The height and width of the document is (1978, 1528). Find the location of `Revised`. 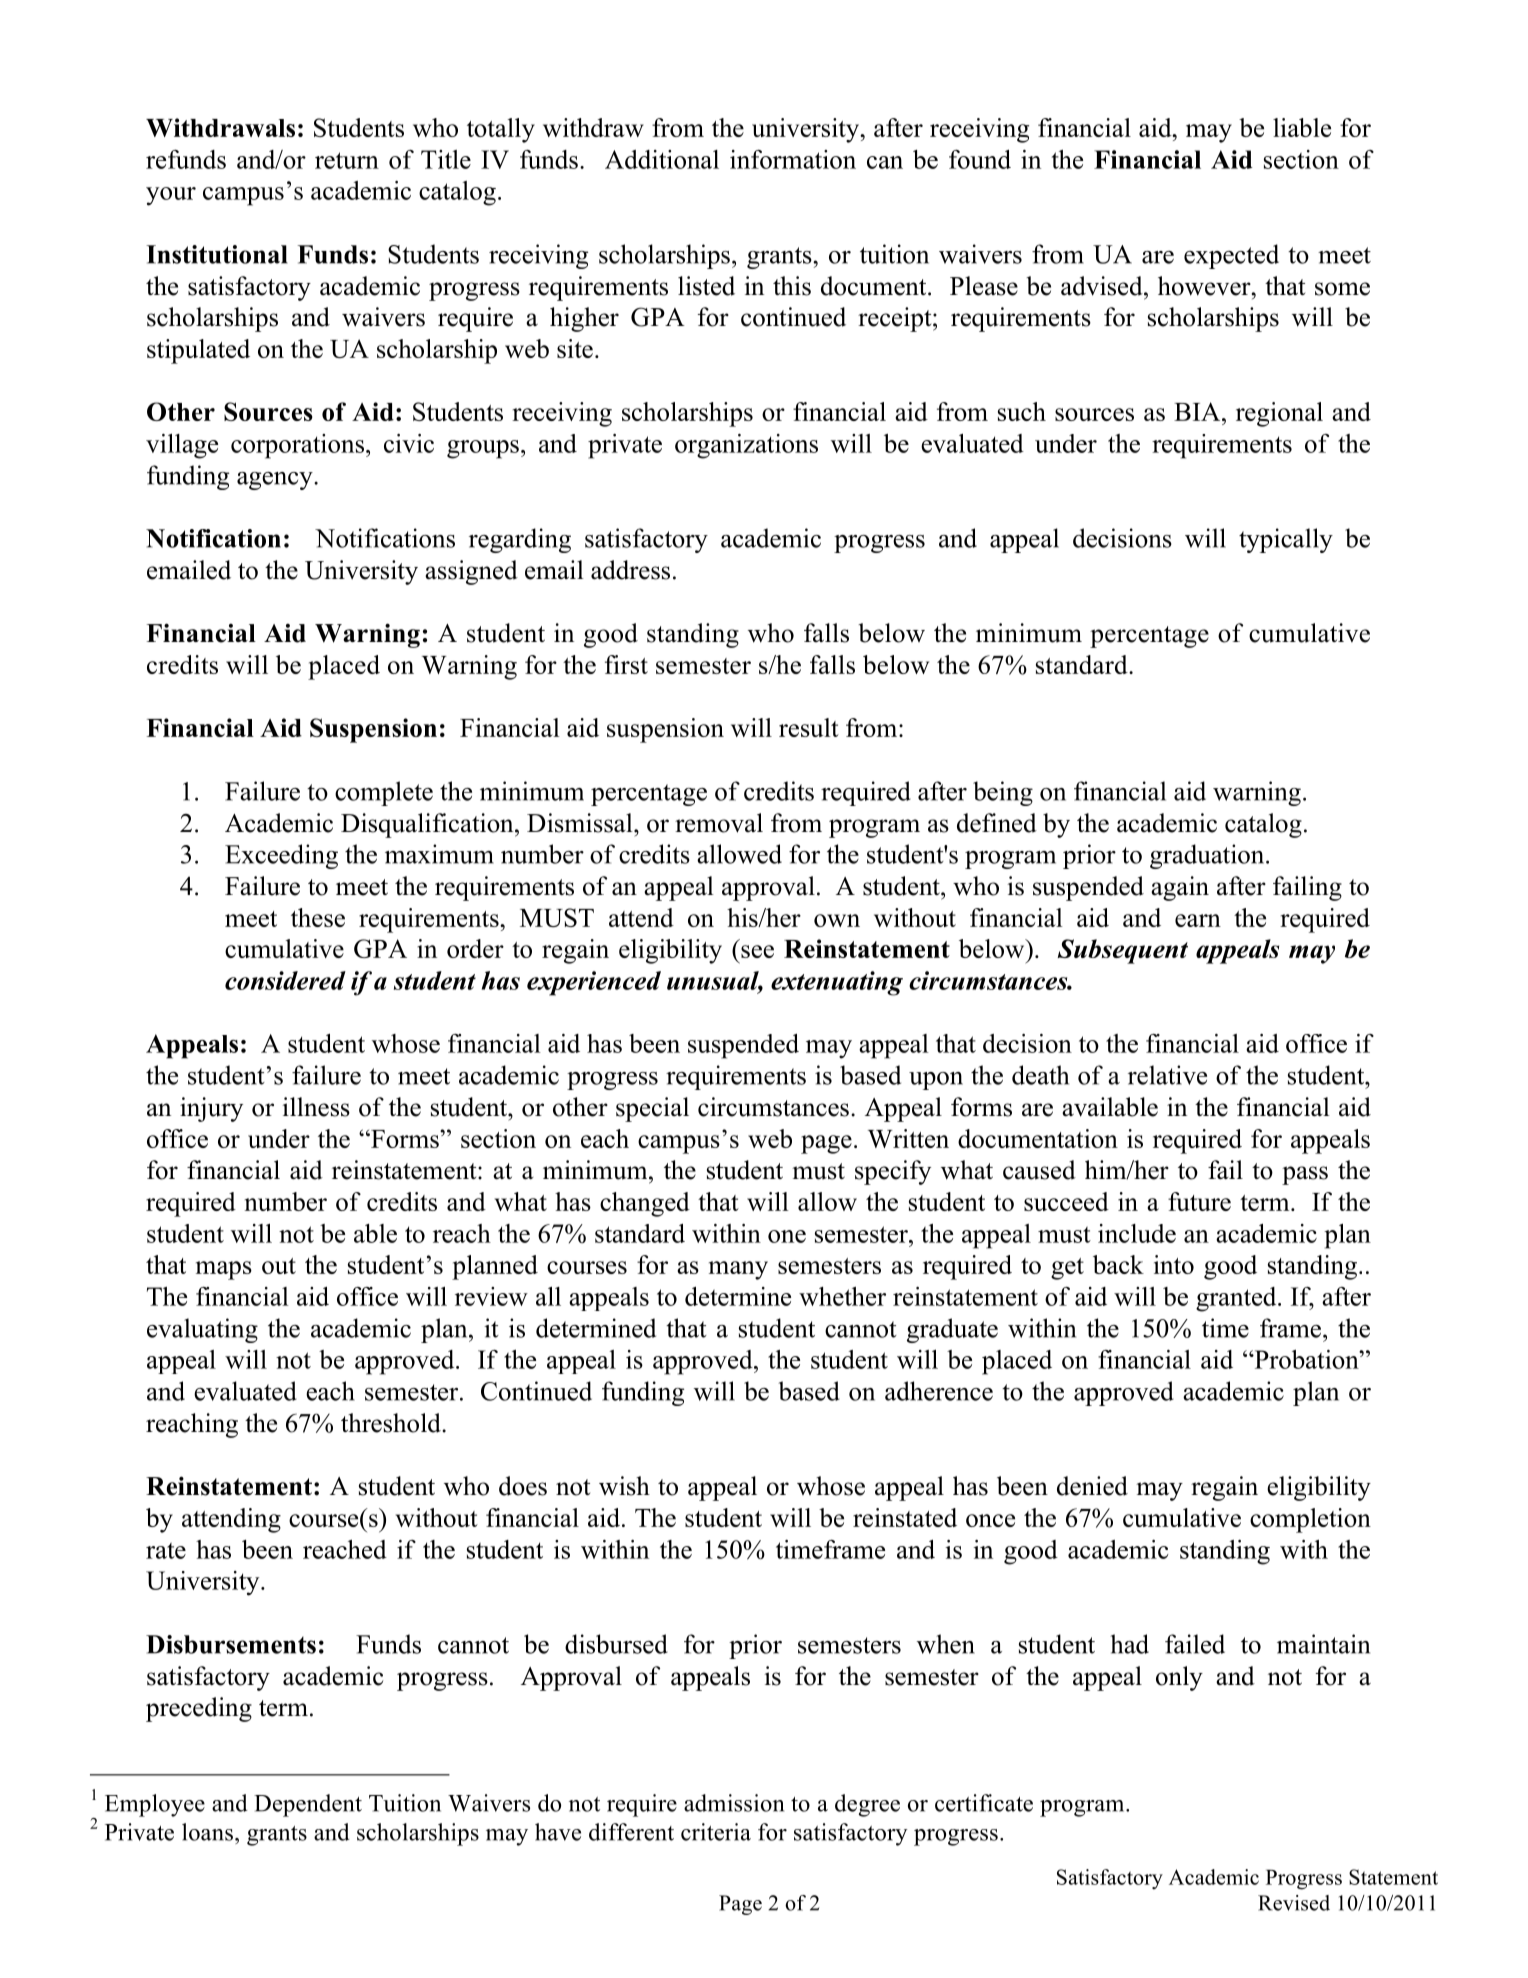

Revised is located at coordinates (1294, 1903).
